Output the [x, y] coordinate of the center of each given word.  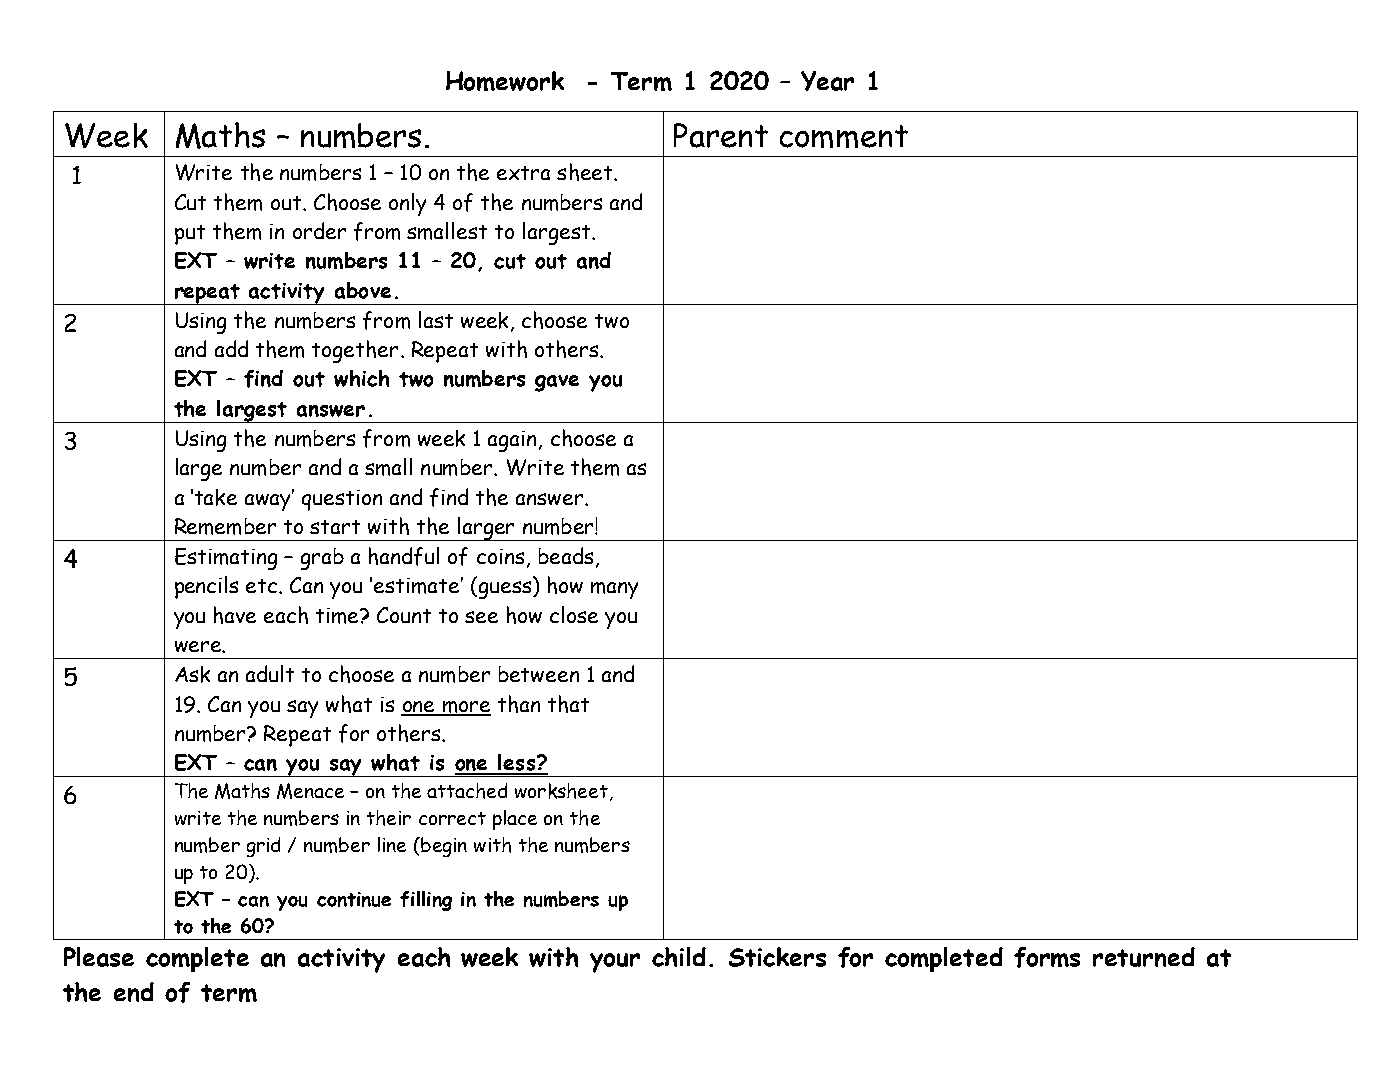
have [235, 615]
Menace [310, 791]
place [515, 820]
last [436, 319]
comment [844, 136]
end [134, 992]
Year [827, 81]
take [216, 497]
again [512, 441]
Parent [721, 135]
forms [1047, 957]
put [190, 235]
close [574, 614]
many [614, 590]
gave [557, 383]
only [407, 204]
